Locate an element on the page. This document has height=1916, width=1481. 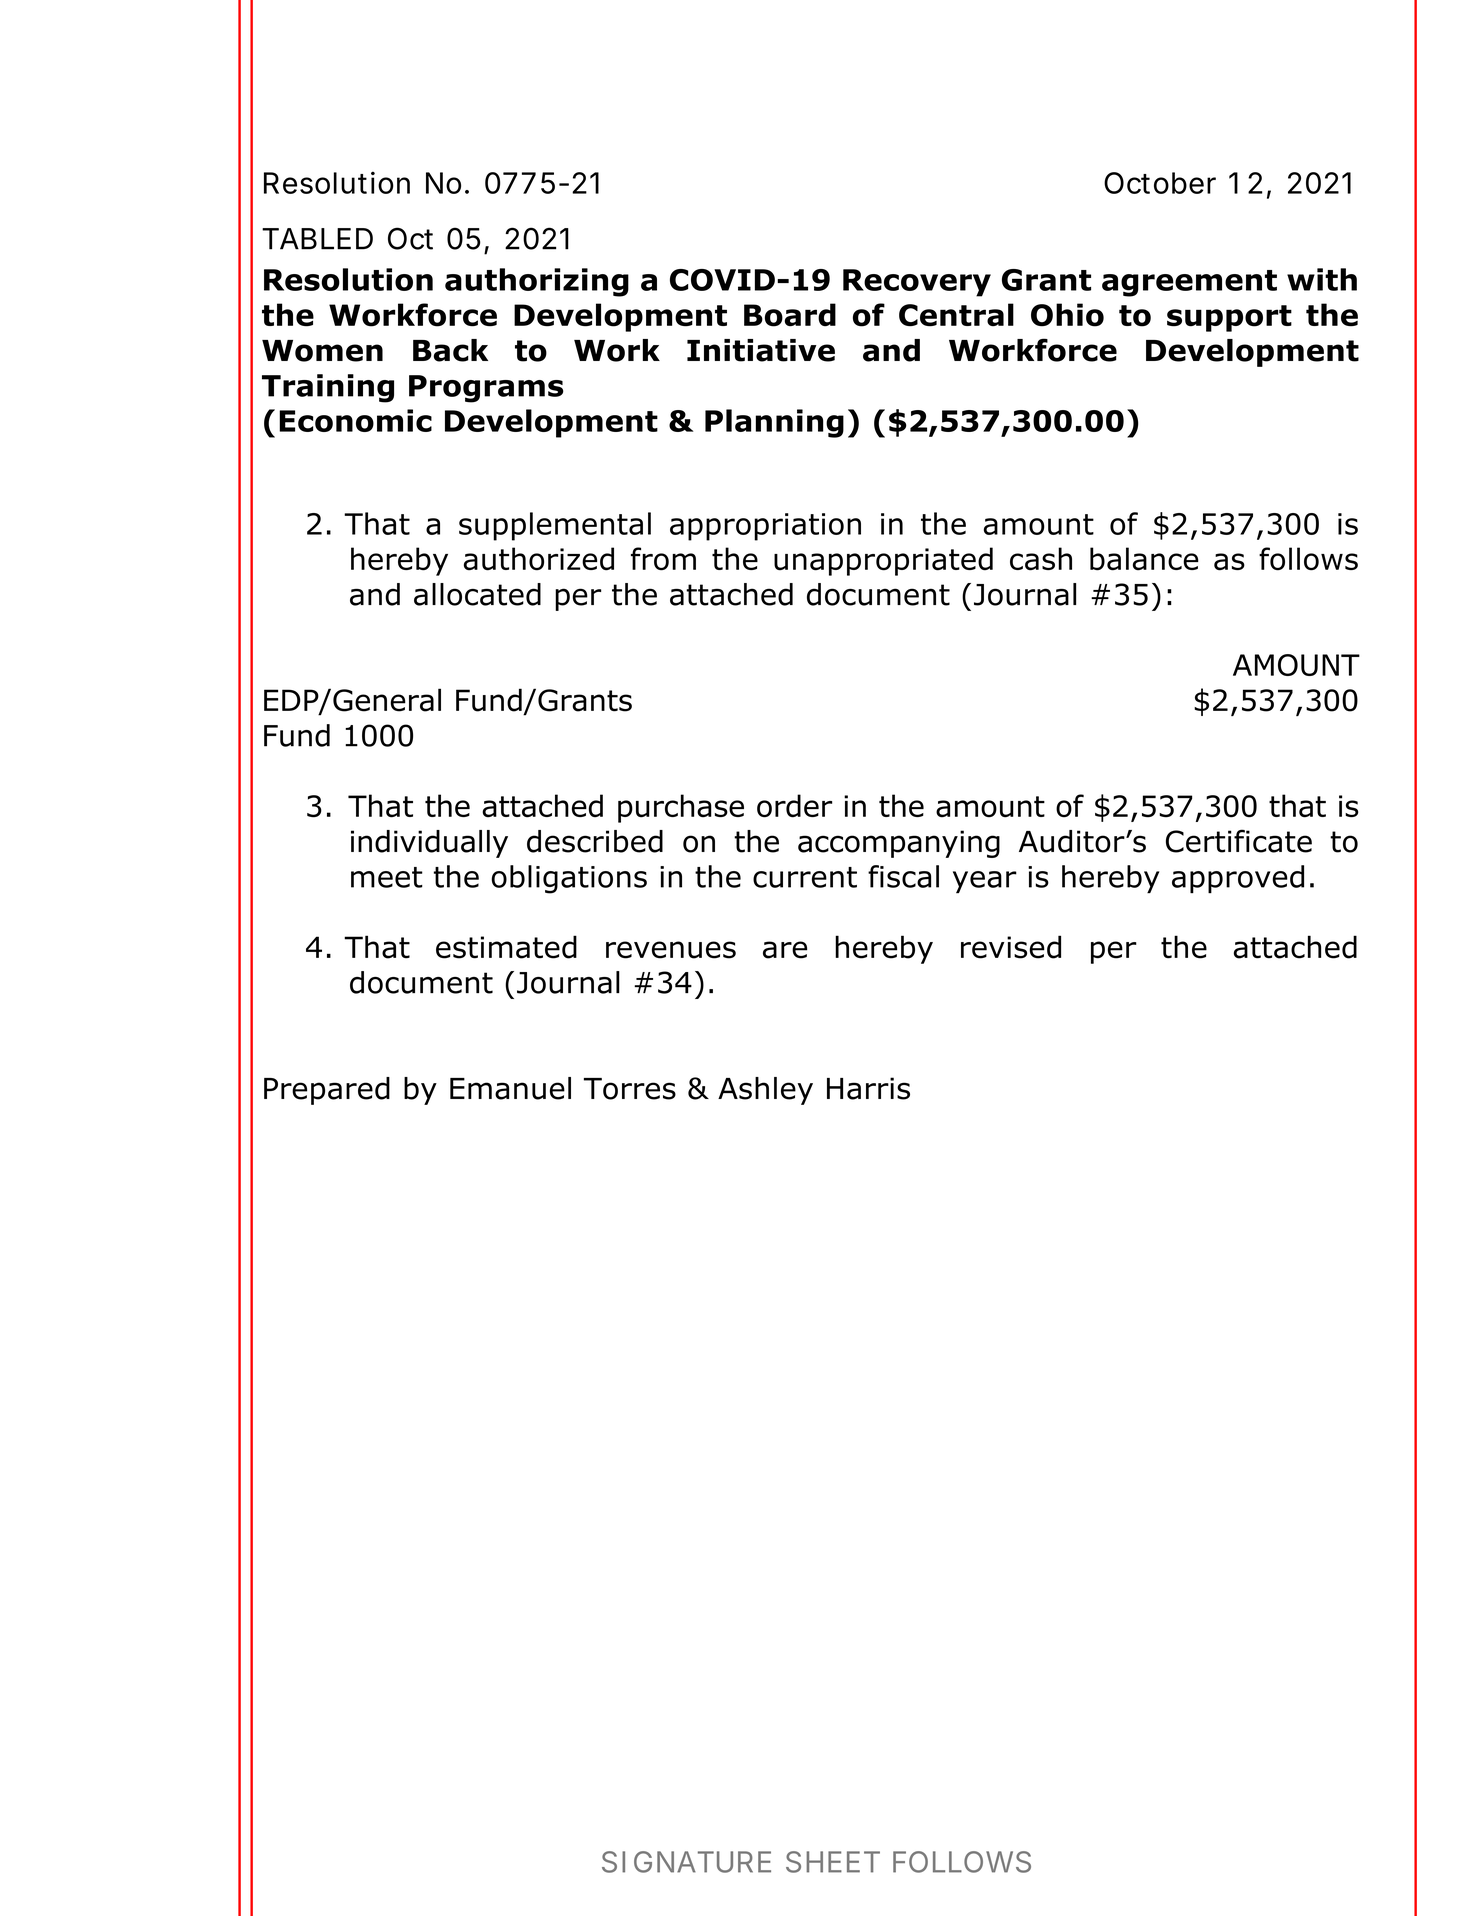
Board is located at coordinates (790, 315).
